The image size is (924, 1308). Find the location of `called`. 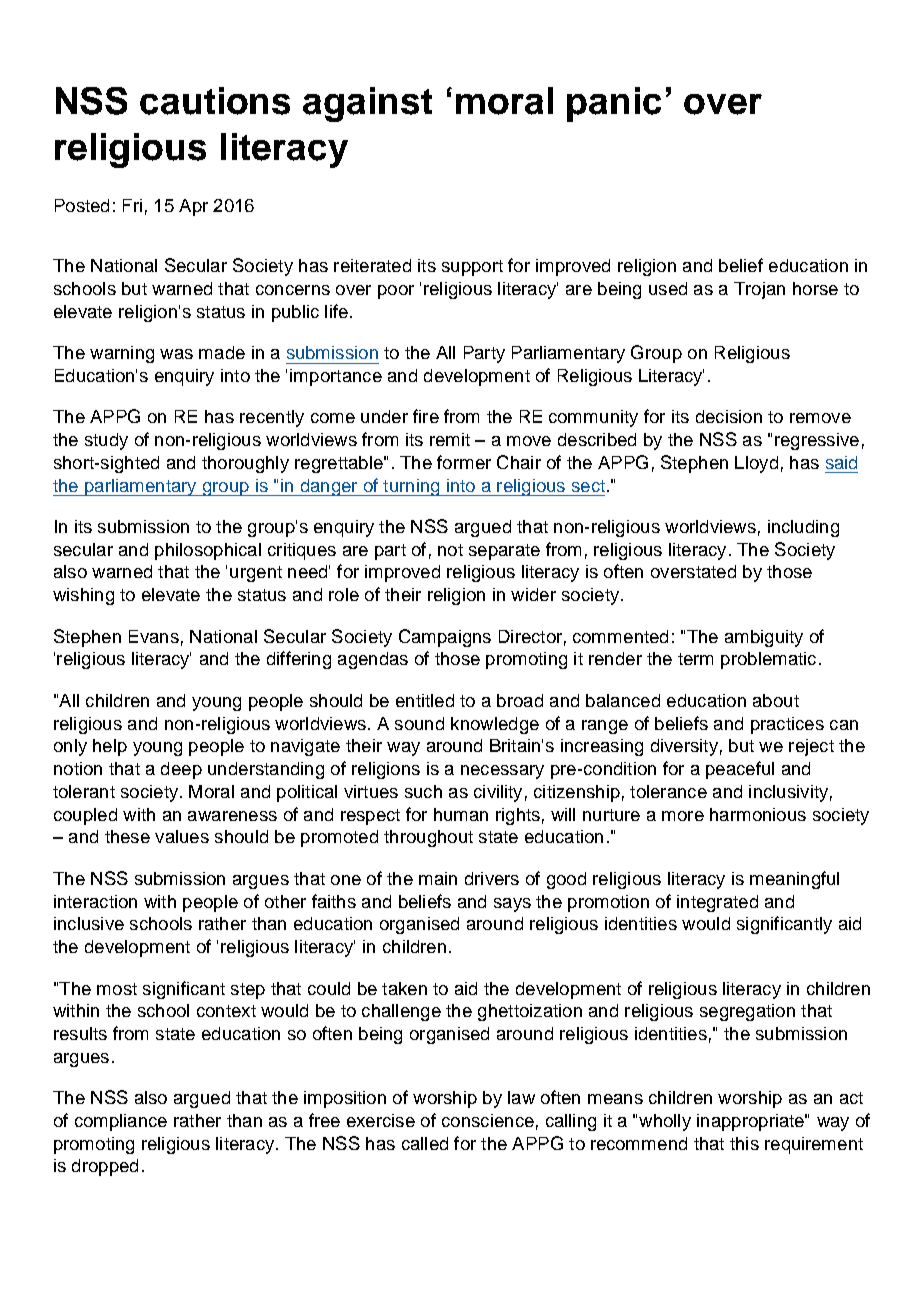

called is located at coordinates (425, 1143).
